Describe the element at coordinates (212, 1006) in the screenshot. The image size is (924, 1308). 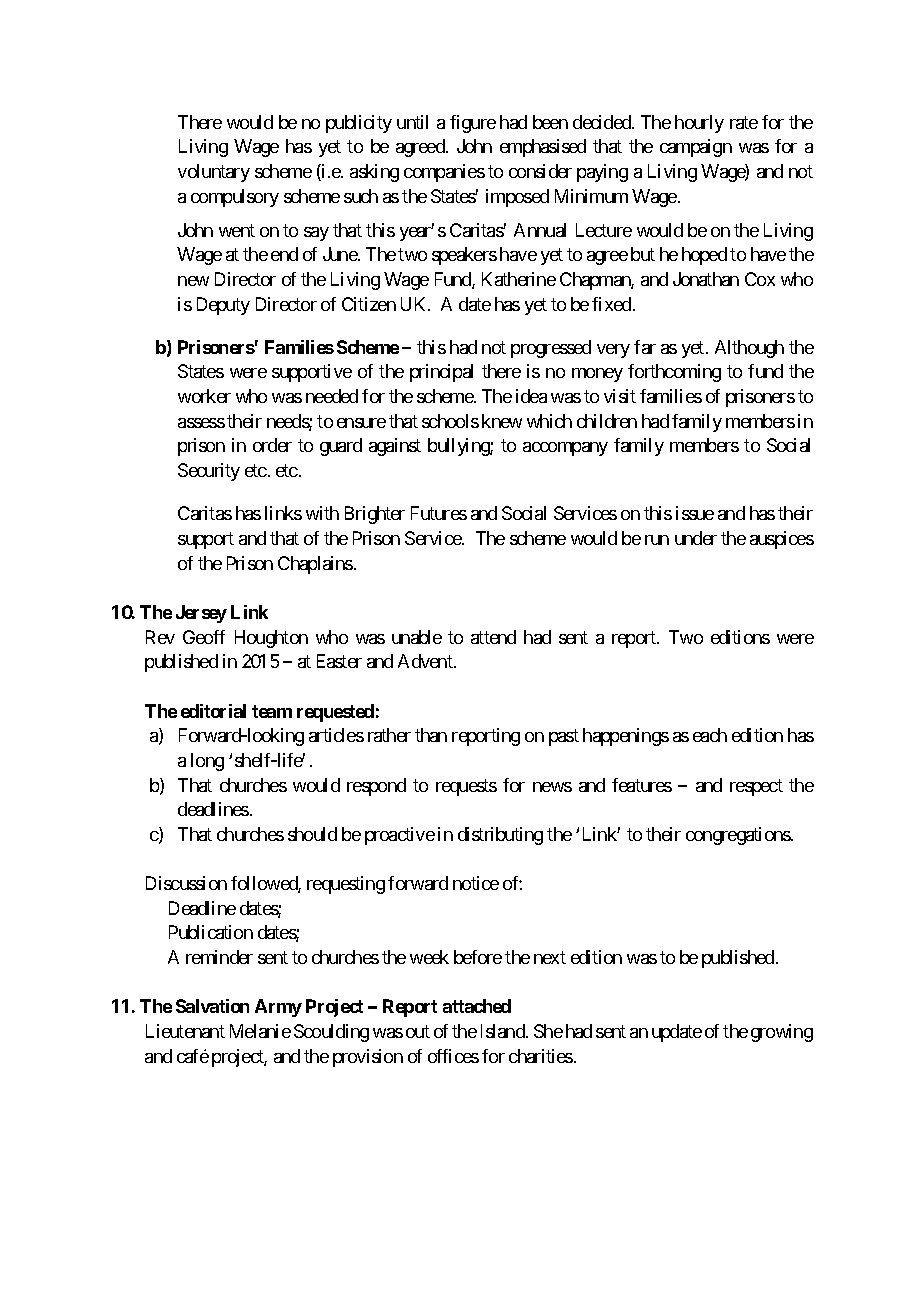
I see `Salvation` at that location.
